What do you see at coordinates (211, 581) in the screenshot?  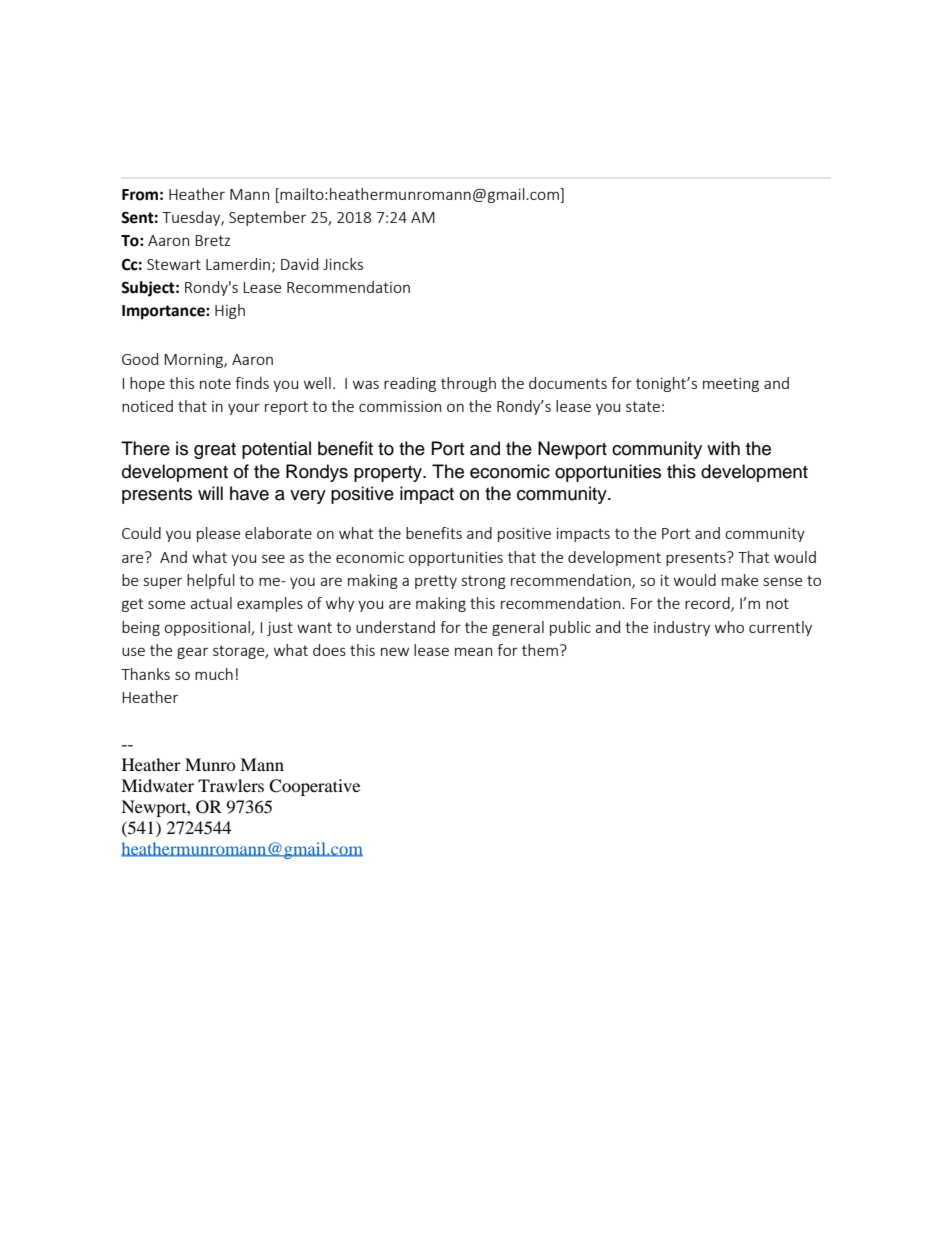 I see `helpful` at bounding box center [211, 581].
